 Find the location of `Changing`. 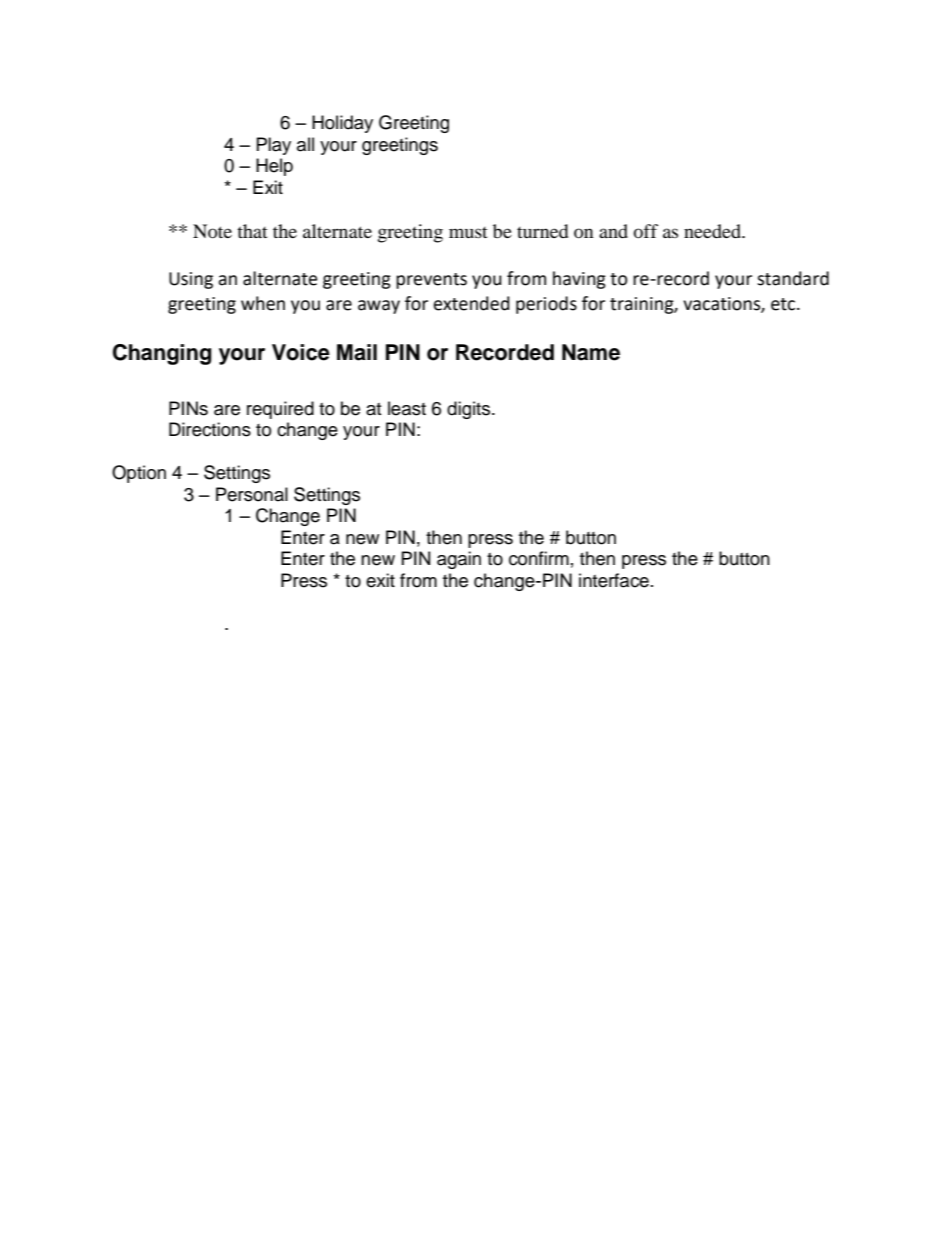

Changing is located at coordinates (162, 354).
